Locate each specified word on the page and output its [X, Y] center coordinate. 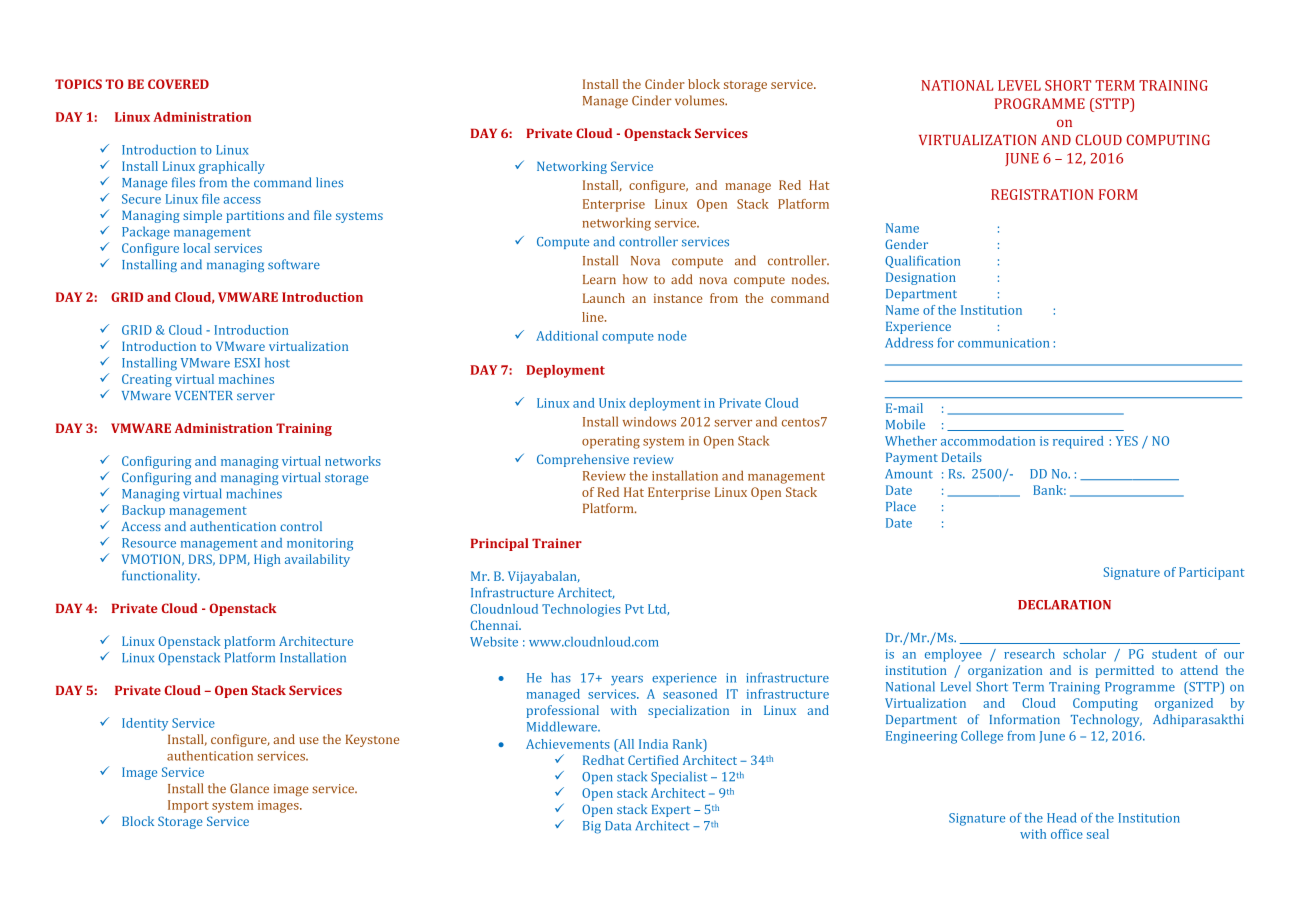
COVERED [178, 84]
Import [188, 806]
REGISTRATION [1042, 194]
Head [1062, 818]
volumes [701, 100]
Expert [671, 811]
